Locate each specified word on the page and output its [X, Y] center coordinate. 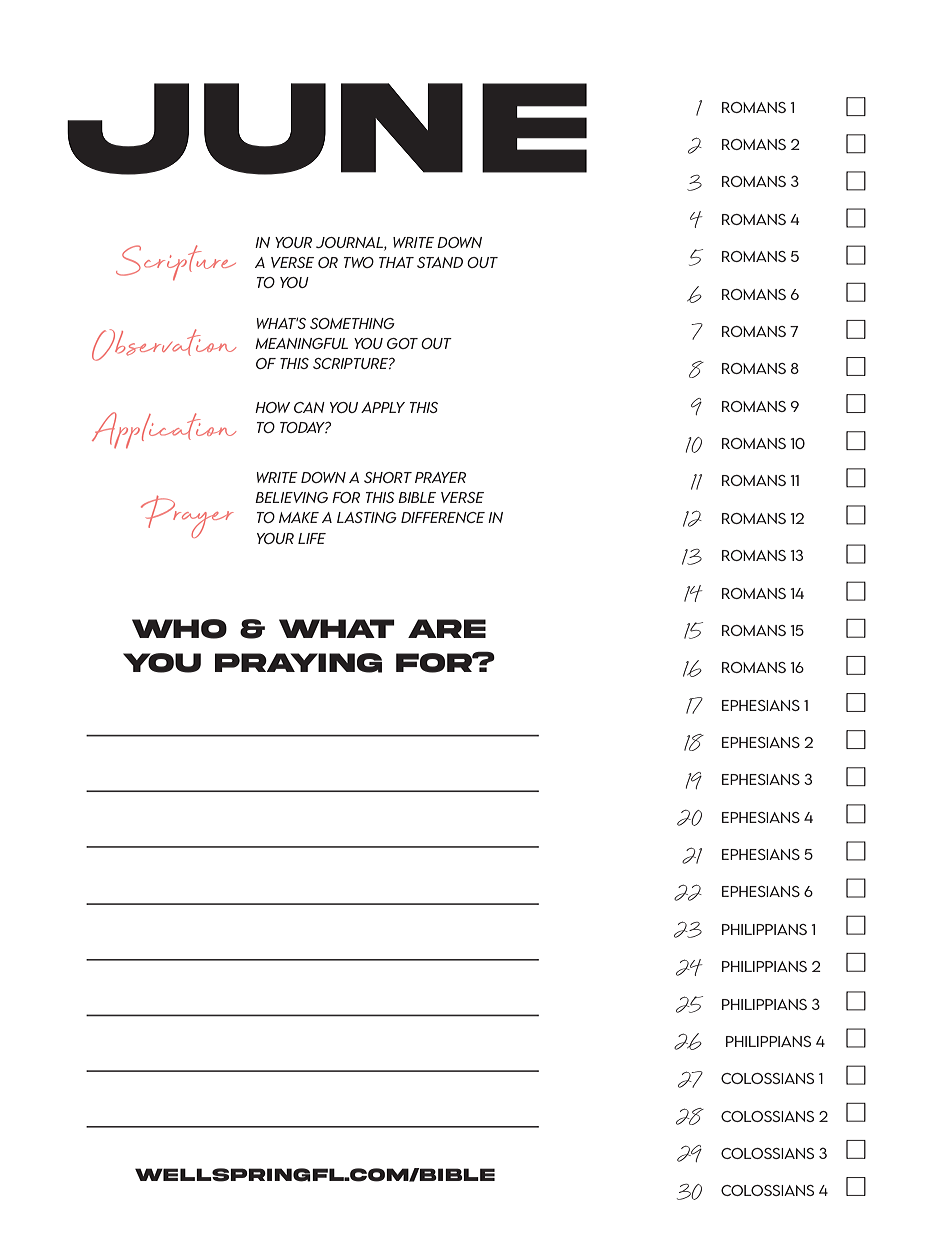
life [312, 538]
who [179, 629]
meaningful [301, 343]
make [299, 517]
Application [164, 430]
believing [291, 497]
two [359, 262]
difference [443, 517]
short [388, 477]
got [402, 343]
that [396, 262]
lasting [367, 517]
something [352, 323]
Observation [164, 345]
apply [383, 407]
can [309, 407]
